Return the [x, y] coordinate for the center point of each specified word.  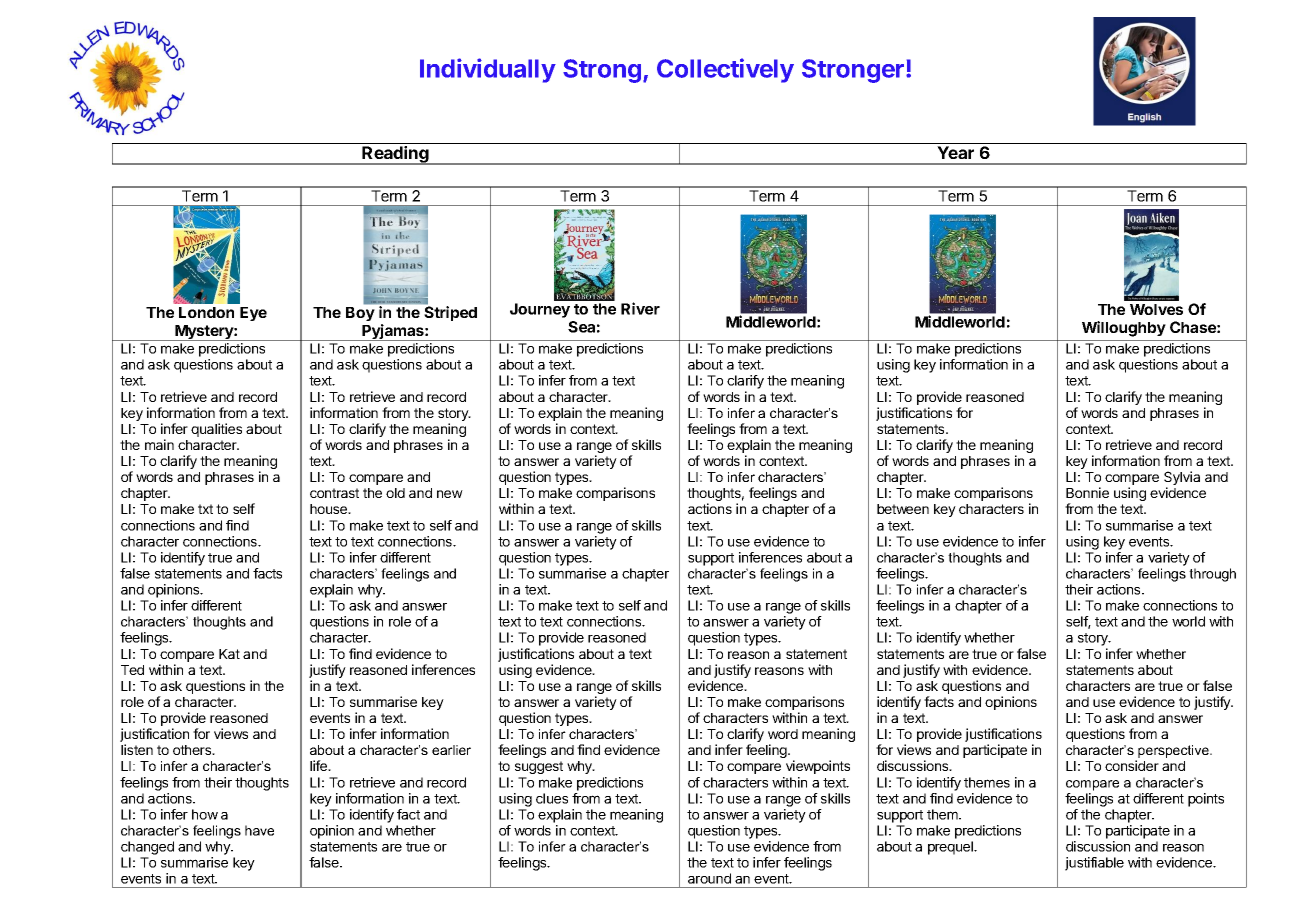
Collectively [725, 70]
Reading [396, 155]
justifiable [1094, 864]
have [259, 830]
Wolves [1156, 309]
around [709, 878]
